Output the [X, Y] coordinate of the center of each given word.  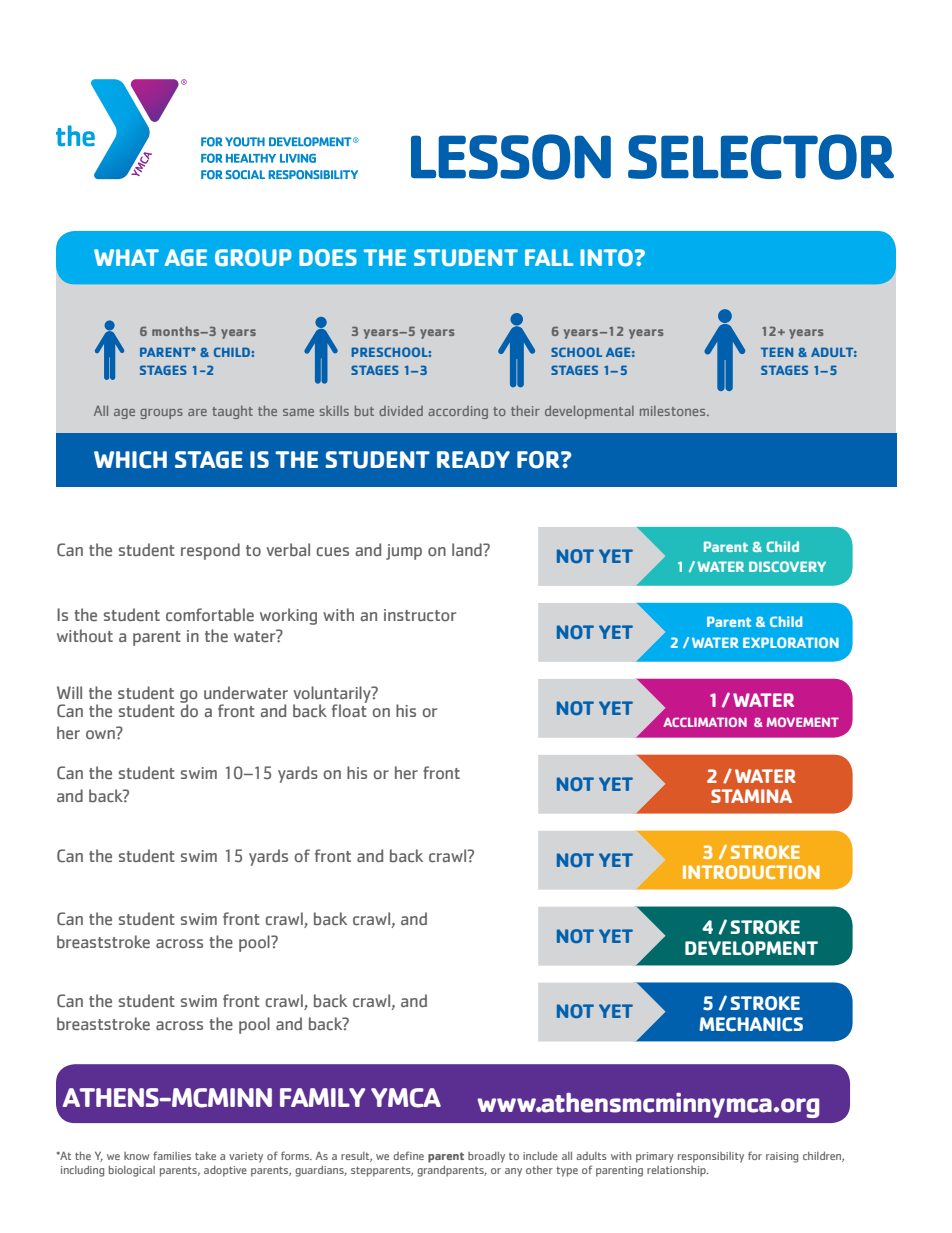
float [349, 709]
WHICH [130, 460]
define [408, 1155]
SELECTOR [761, 157]
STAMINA [751, 796]
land [468, 549]
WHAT [126, 257]
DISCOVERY [787, 566]
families [172, 1155]
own [100, 734]
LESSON [511, 157]
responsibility [711, 1157]
